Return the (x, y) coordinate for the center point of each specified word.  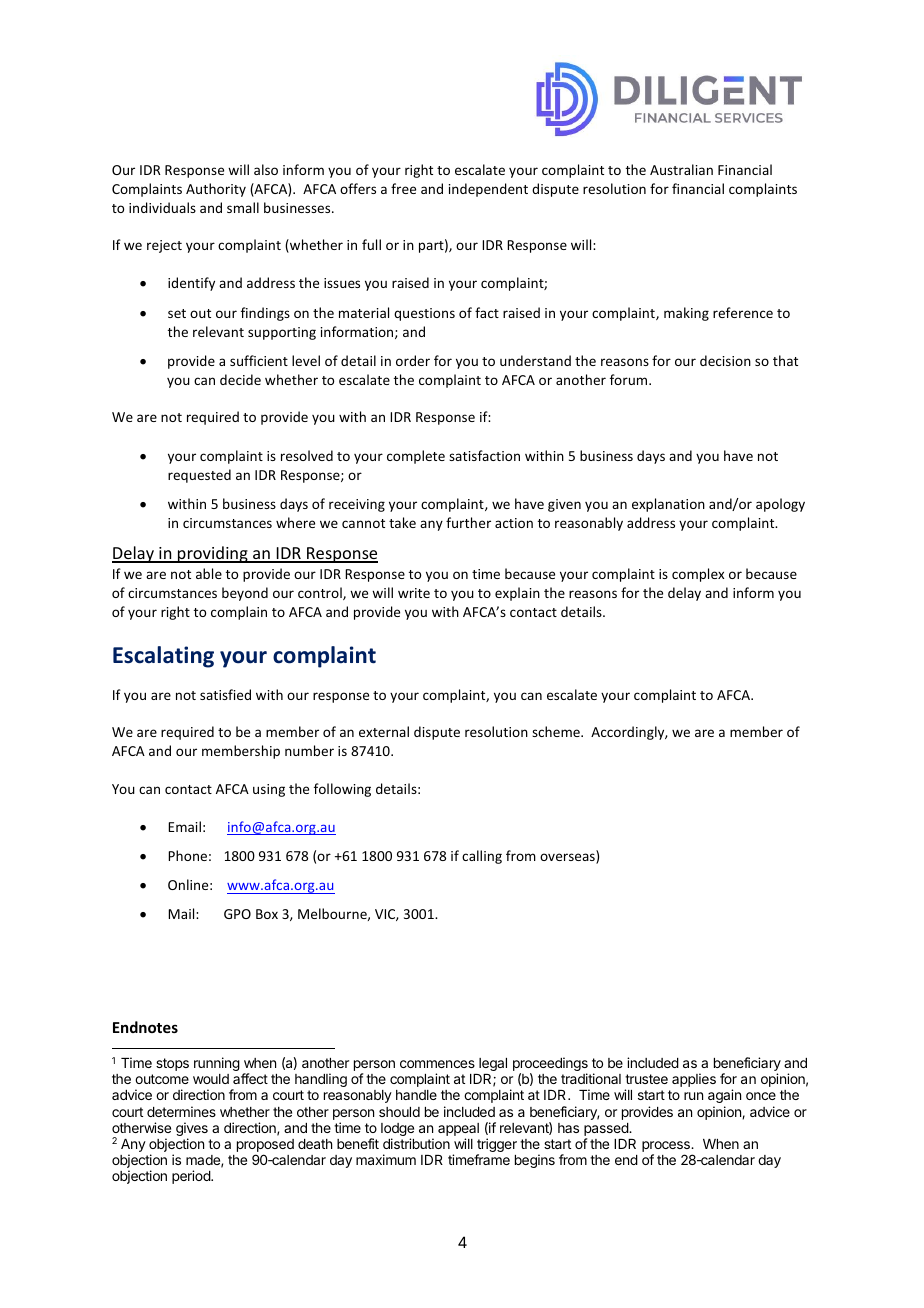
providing (213, 554)
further (468, 522)
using (269, 790)
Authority (216, 190)
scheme (557, 731)
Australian (681, 169)
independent (488, 190)
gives (192, 1130)
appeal (458, 1129)
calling (482, 857)
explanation (668, 505)
